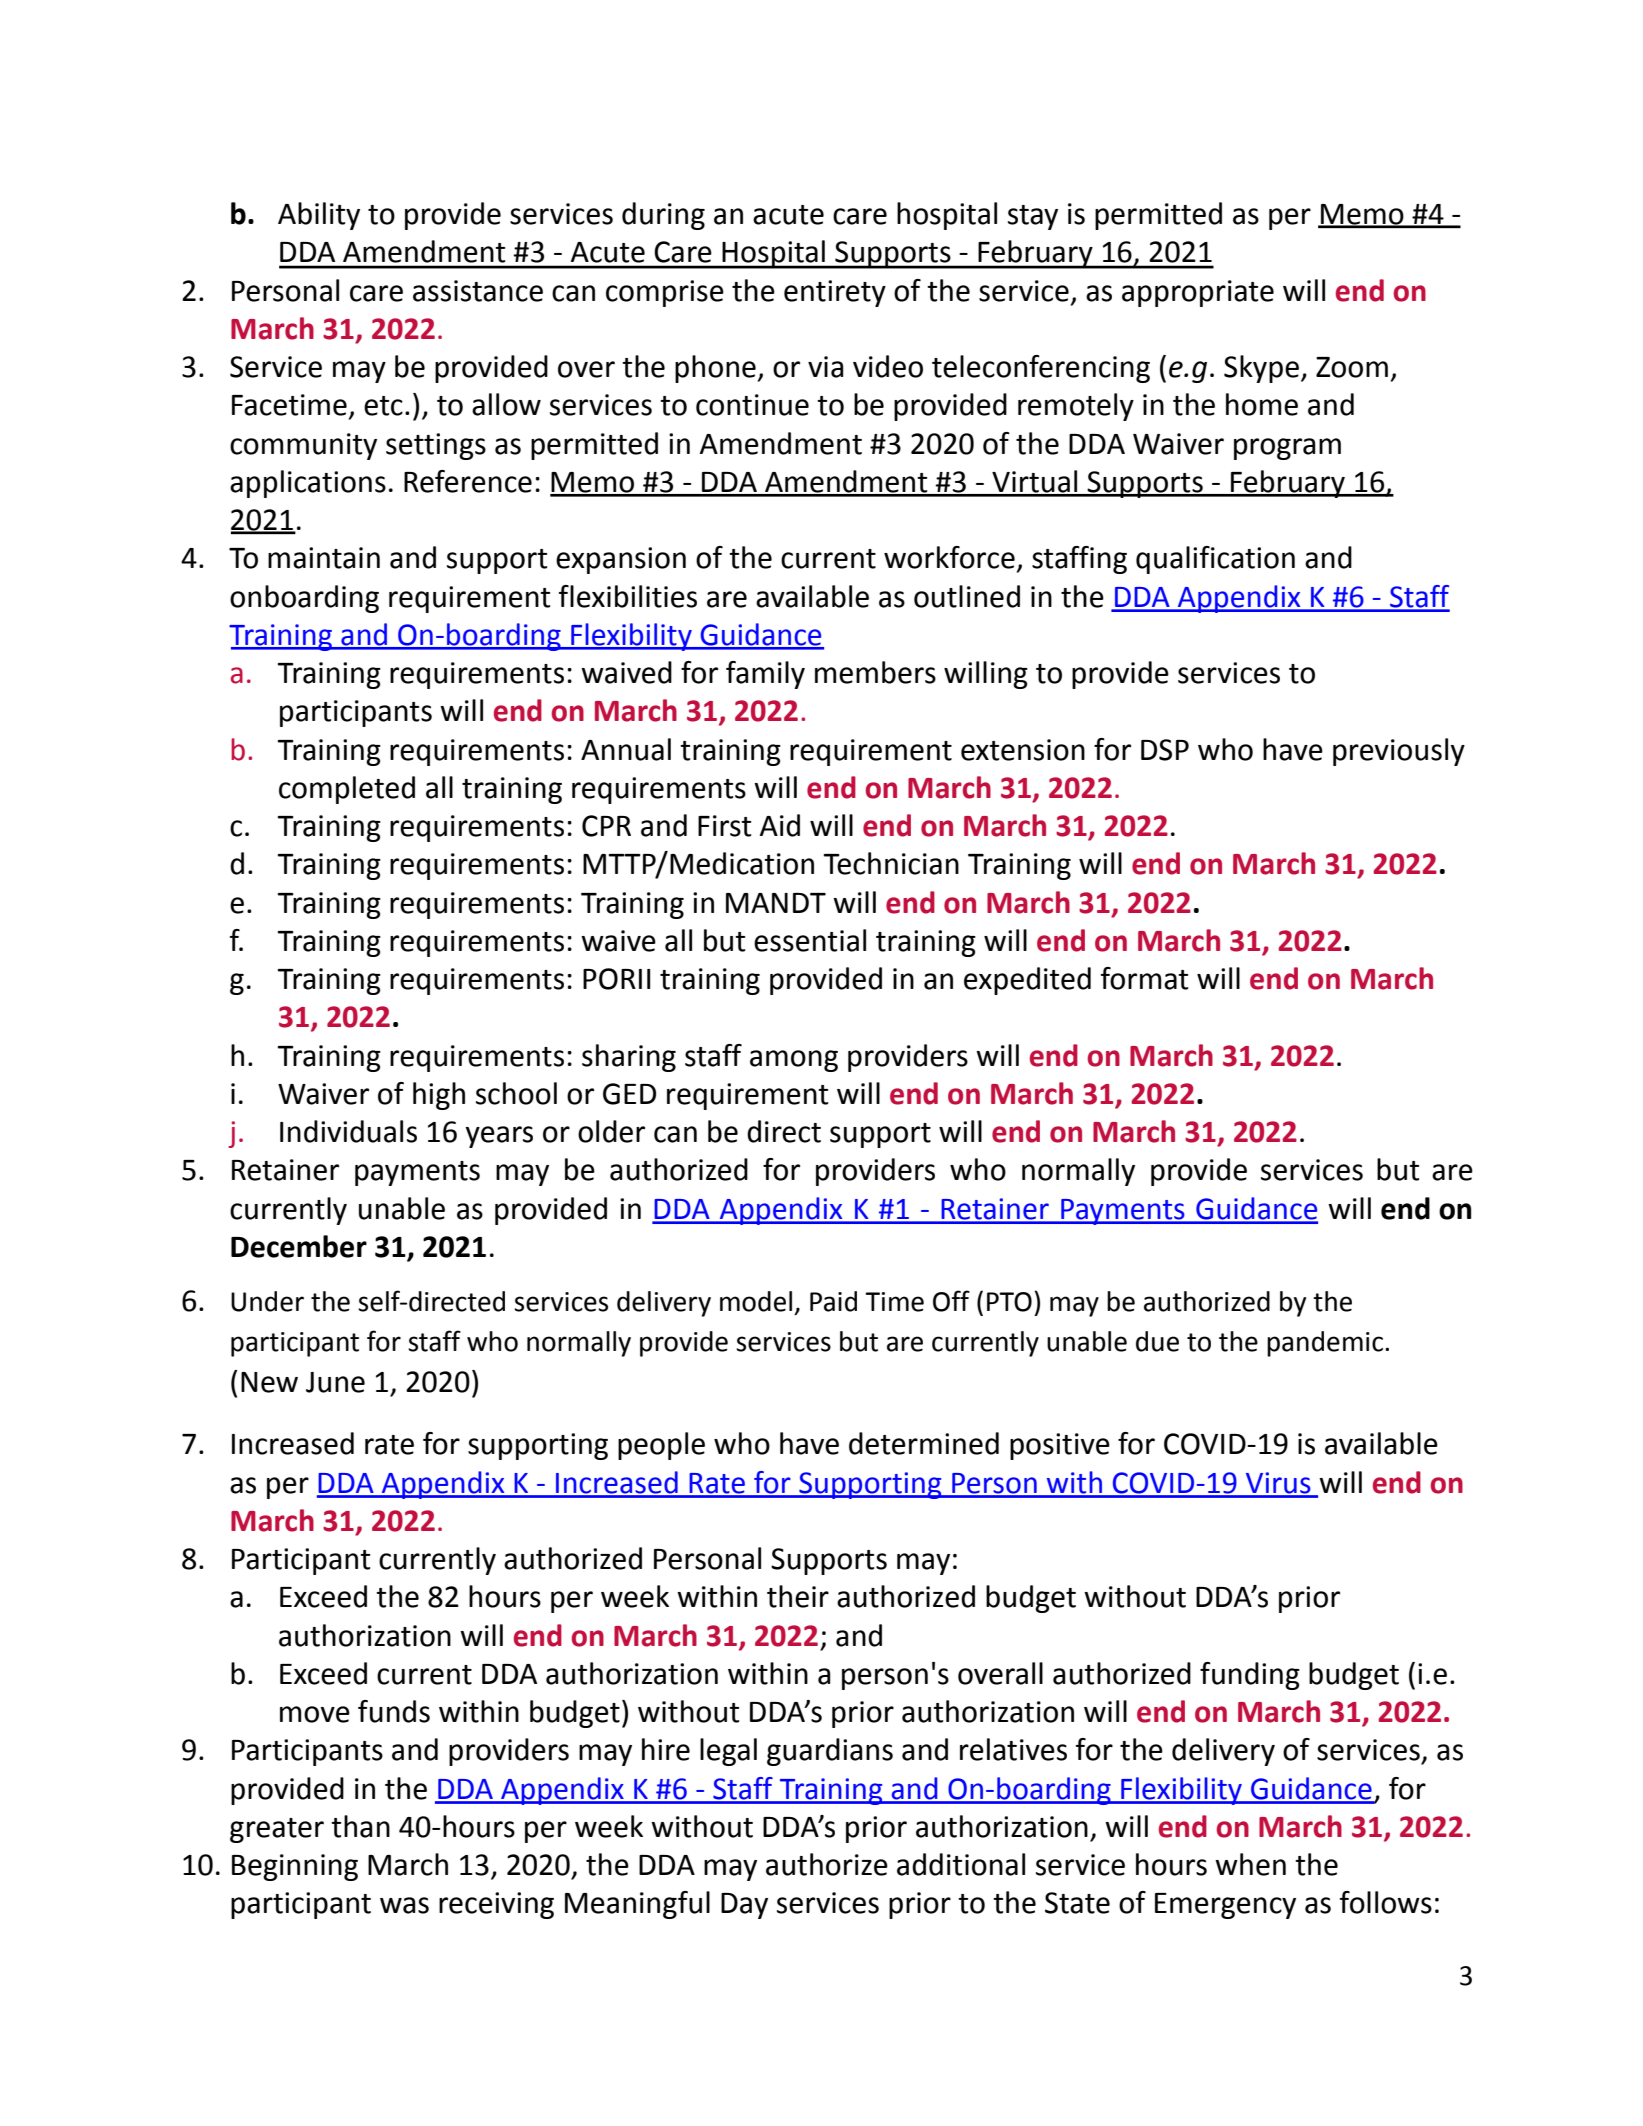  I want to click on format, so click(1144, 978).
